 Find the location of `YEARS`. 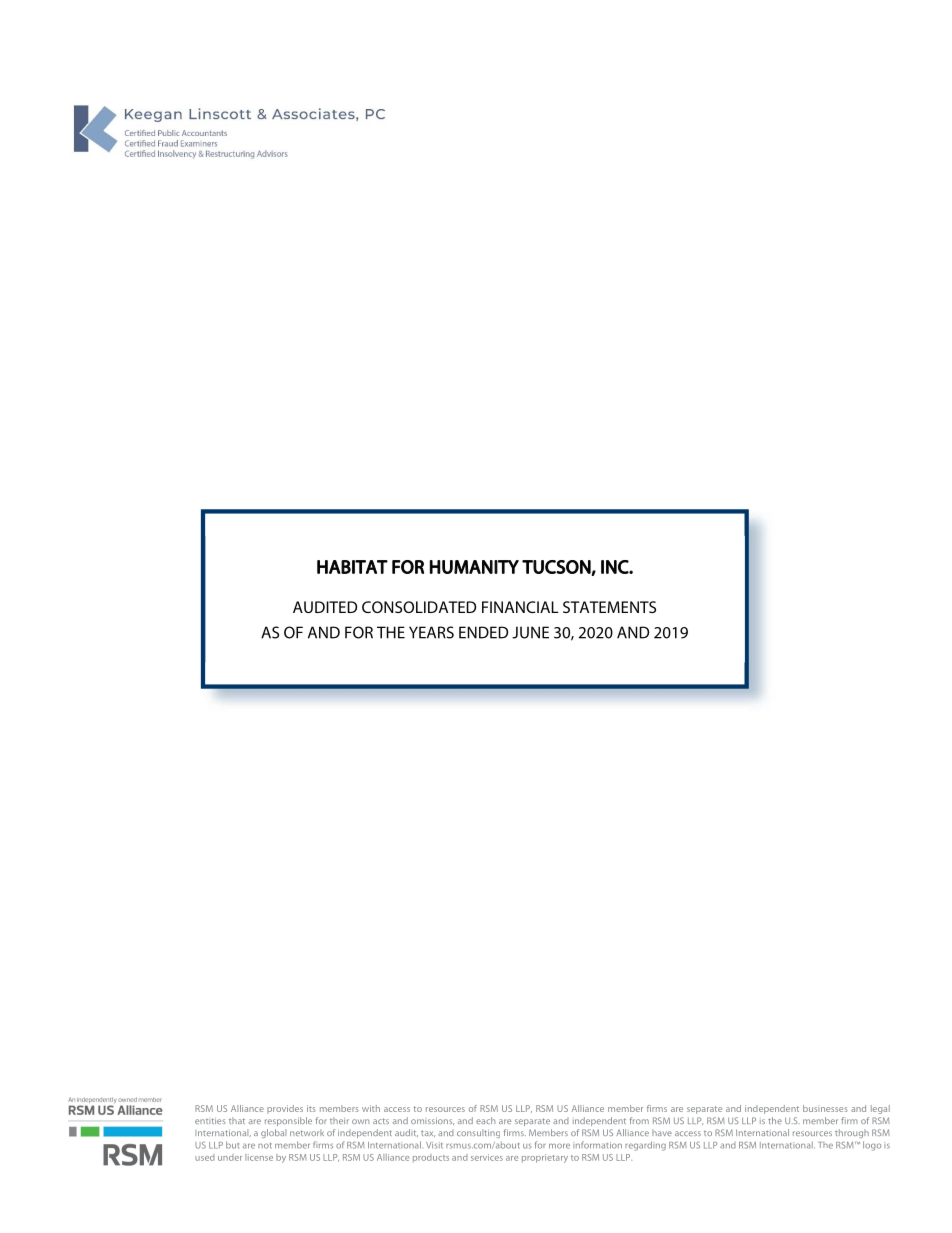

YEARS is located at coordinates (431, 632).
